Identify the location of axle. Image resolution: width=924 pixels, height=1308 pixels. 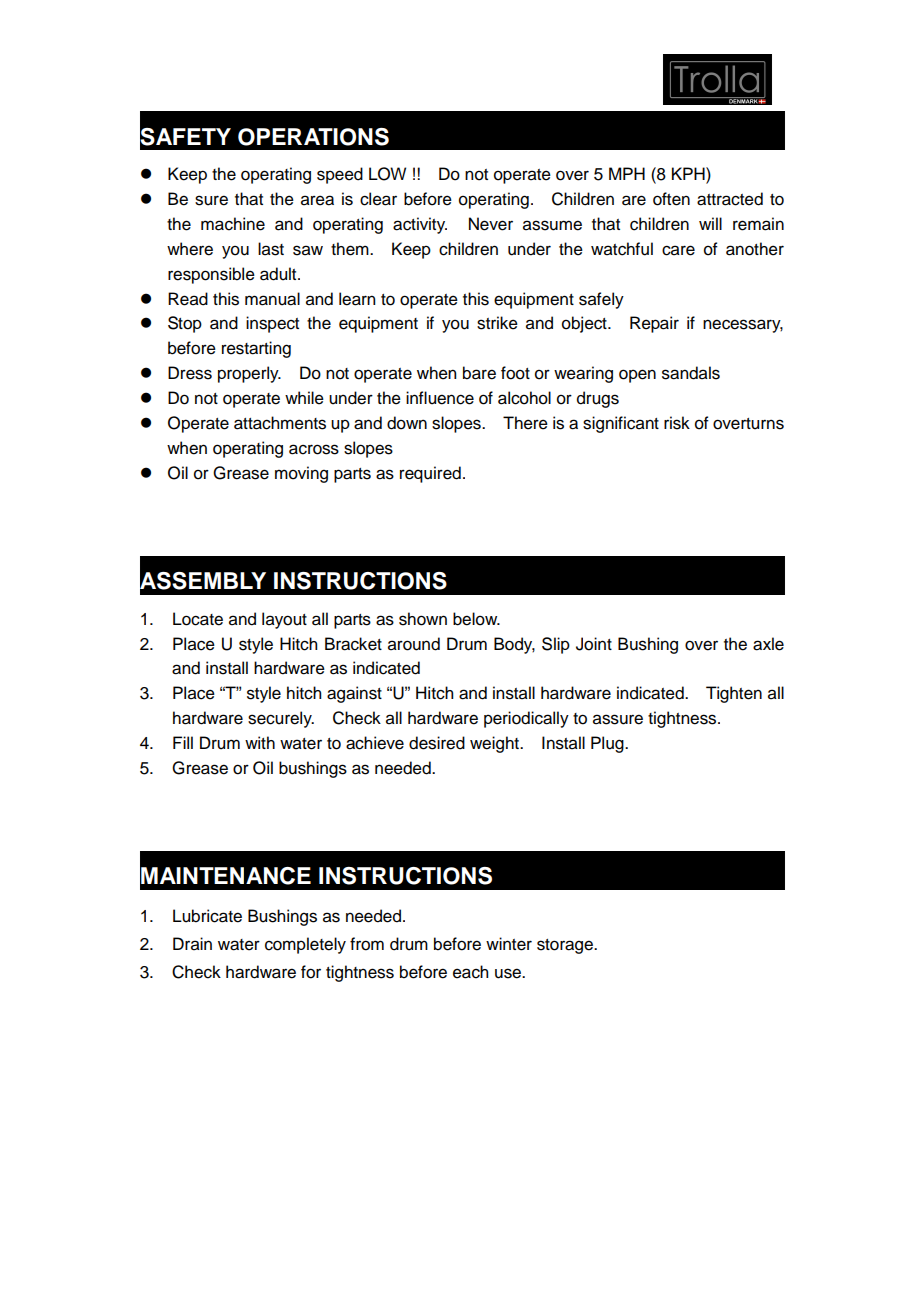
(768, 644).
